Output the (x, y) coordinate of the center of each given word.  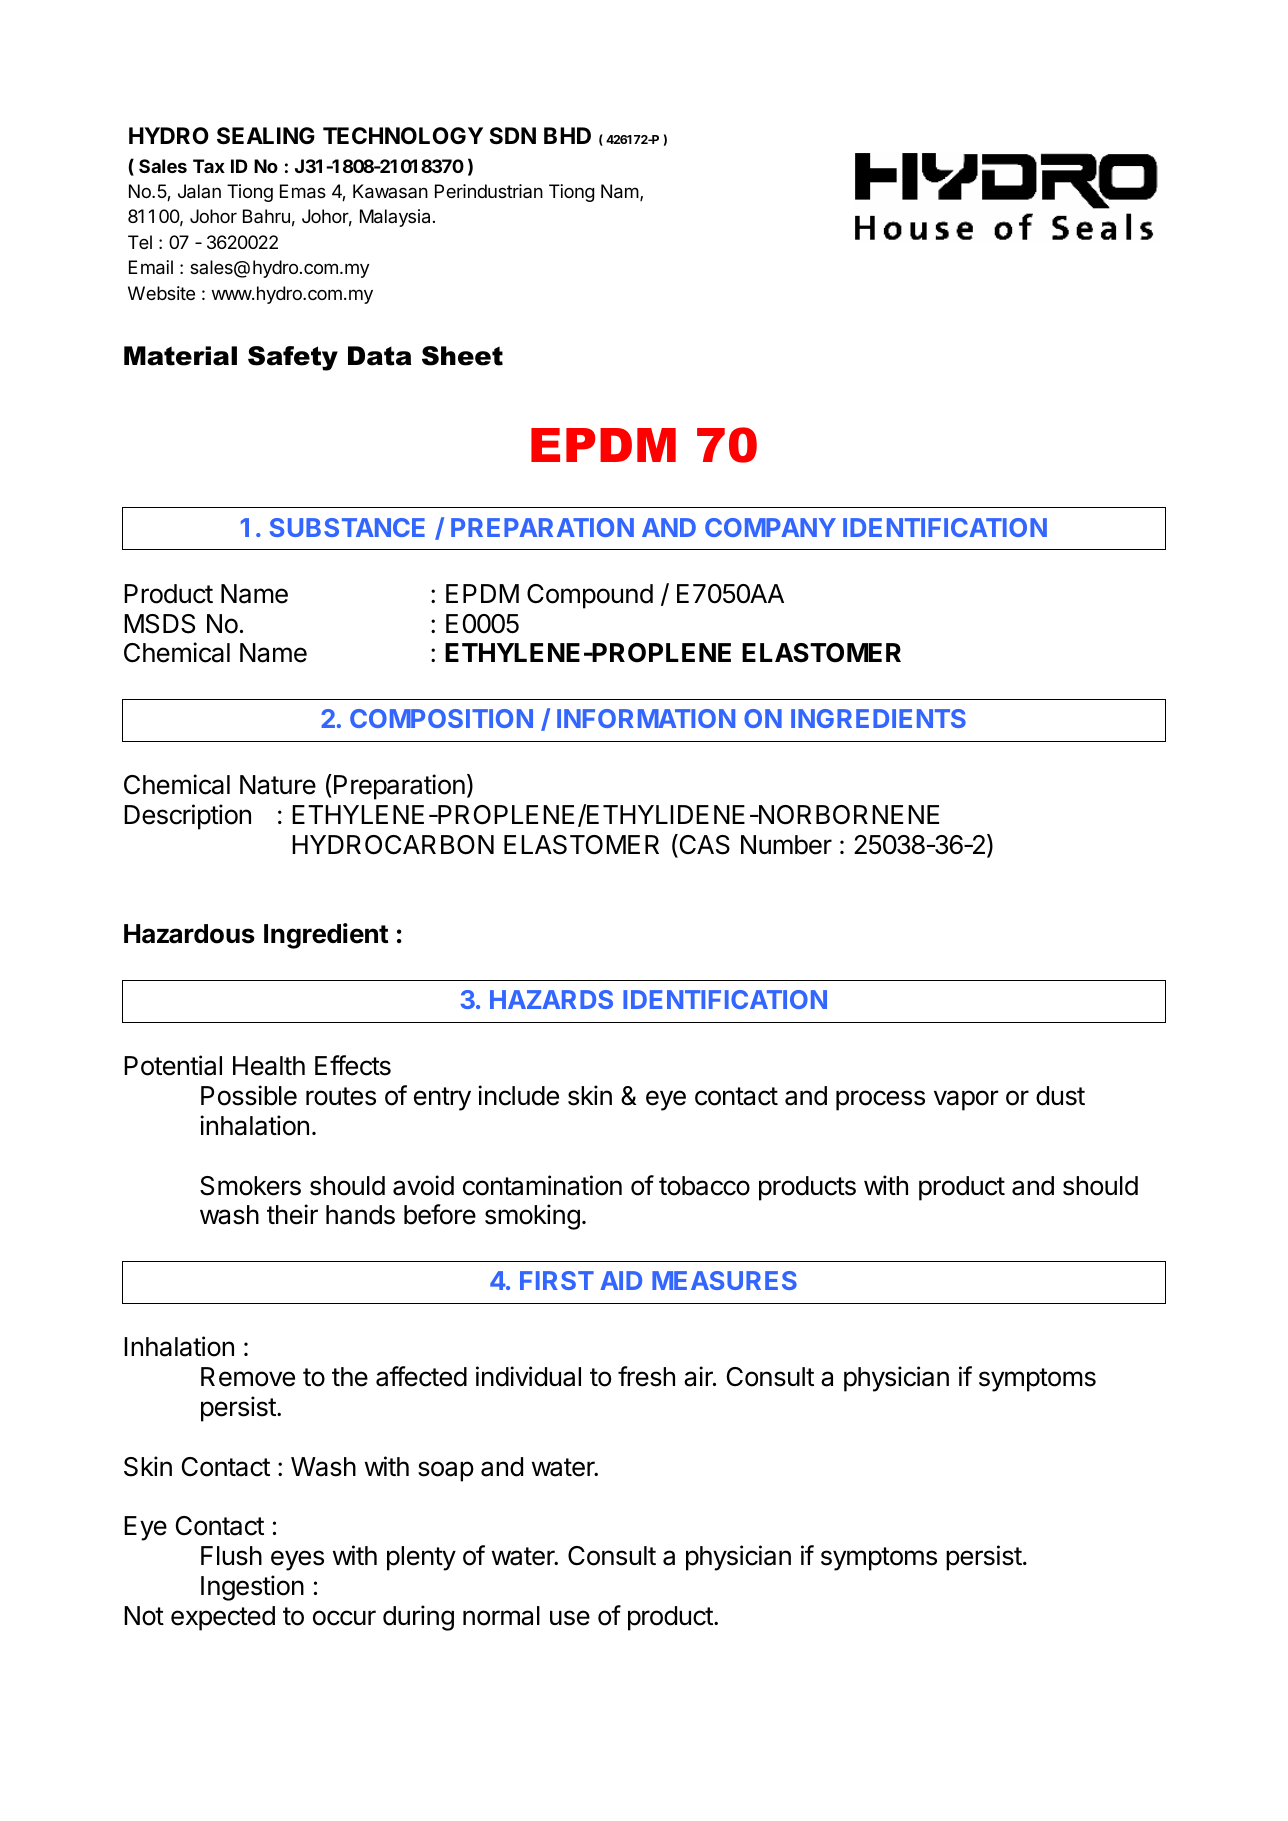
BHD (567, 135)
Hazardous (189, 934)
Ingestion (252, 1588)
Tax (209, 166)
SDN (513, 136)
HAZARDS (551, 999)
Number (786, 845)
